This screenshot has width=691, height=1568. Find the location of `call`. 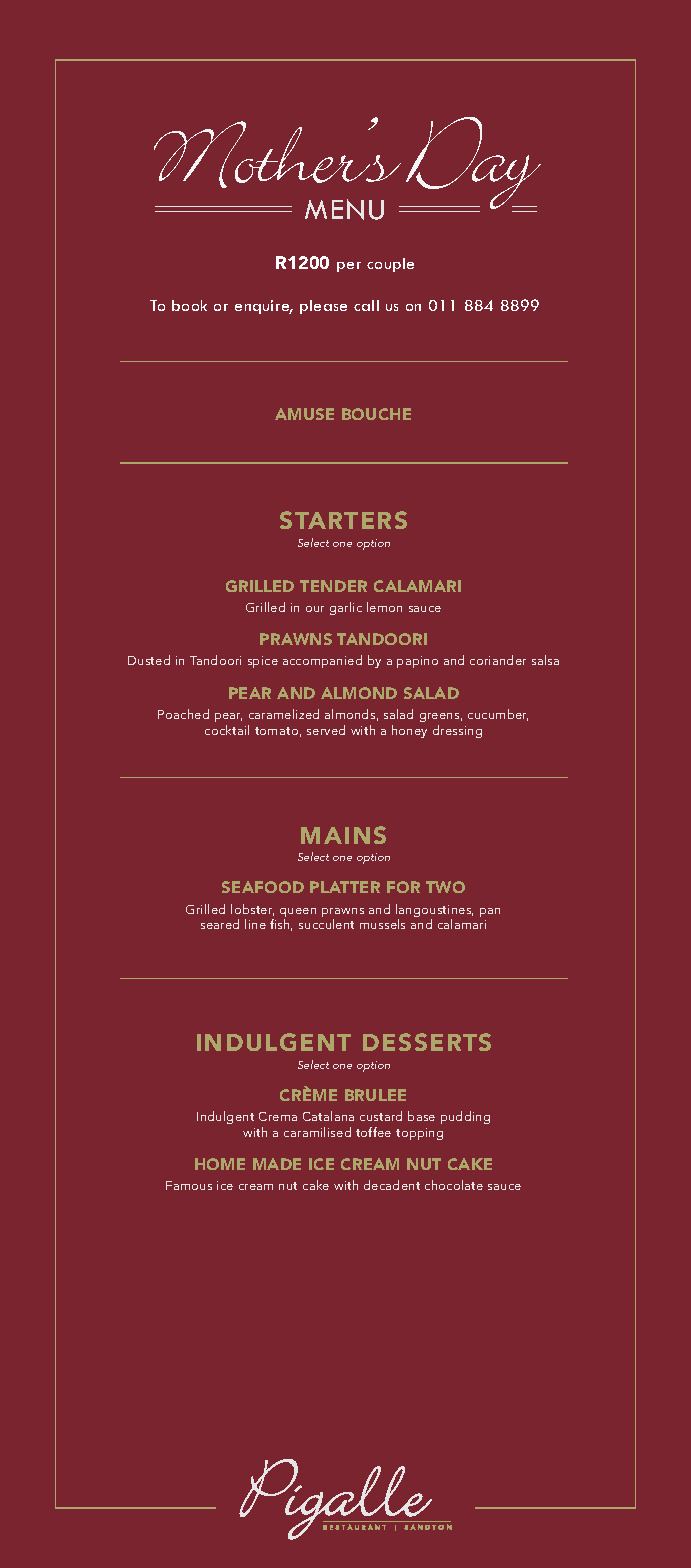

call is located at coordinates (366, 305).
